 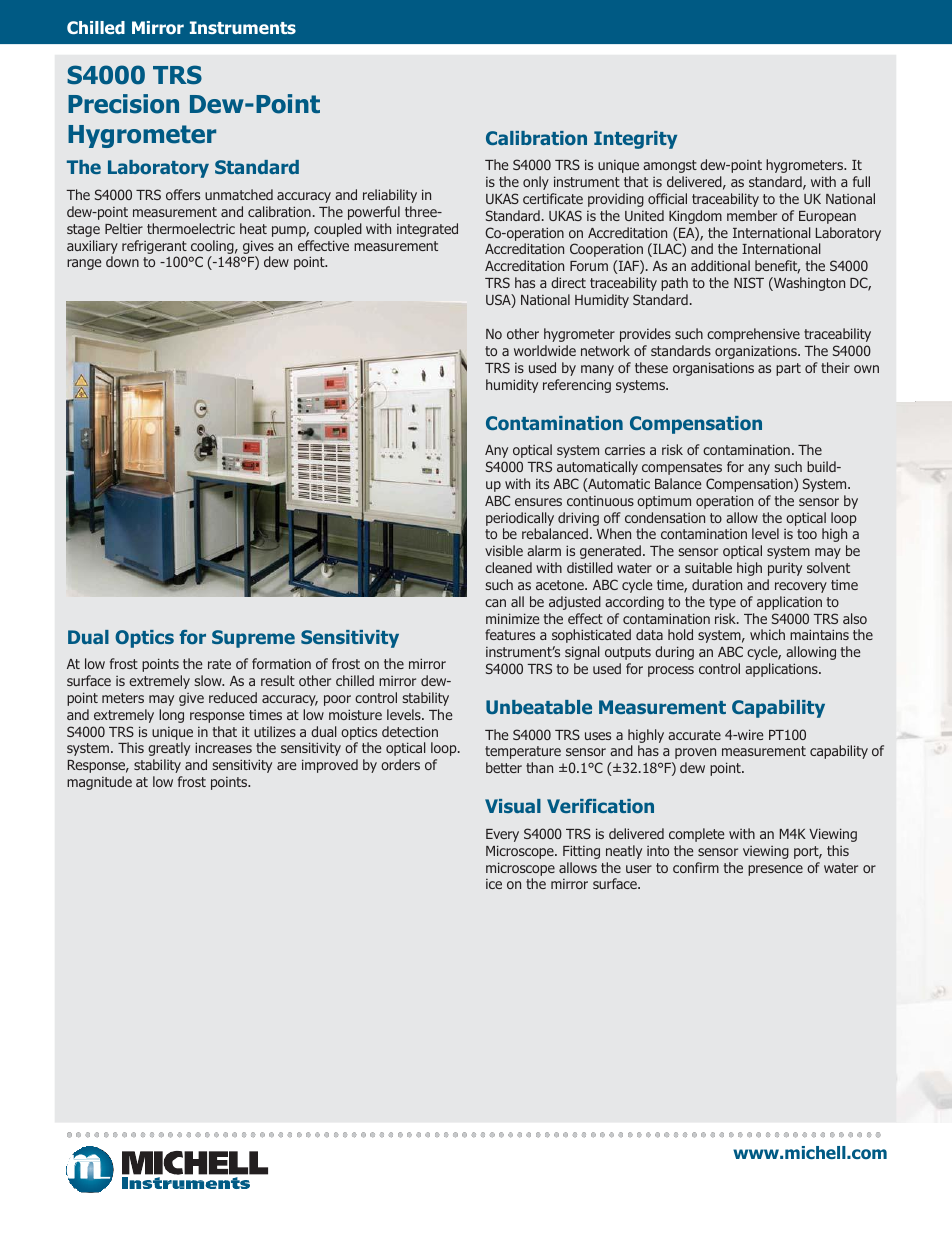 I want to click on amongst, so click(x=670, y=166).
